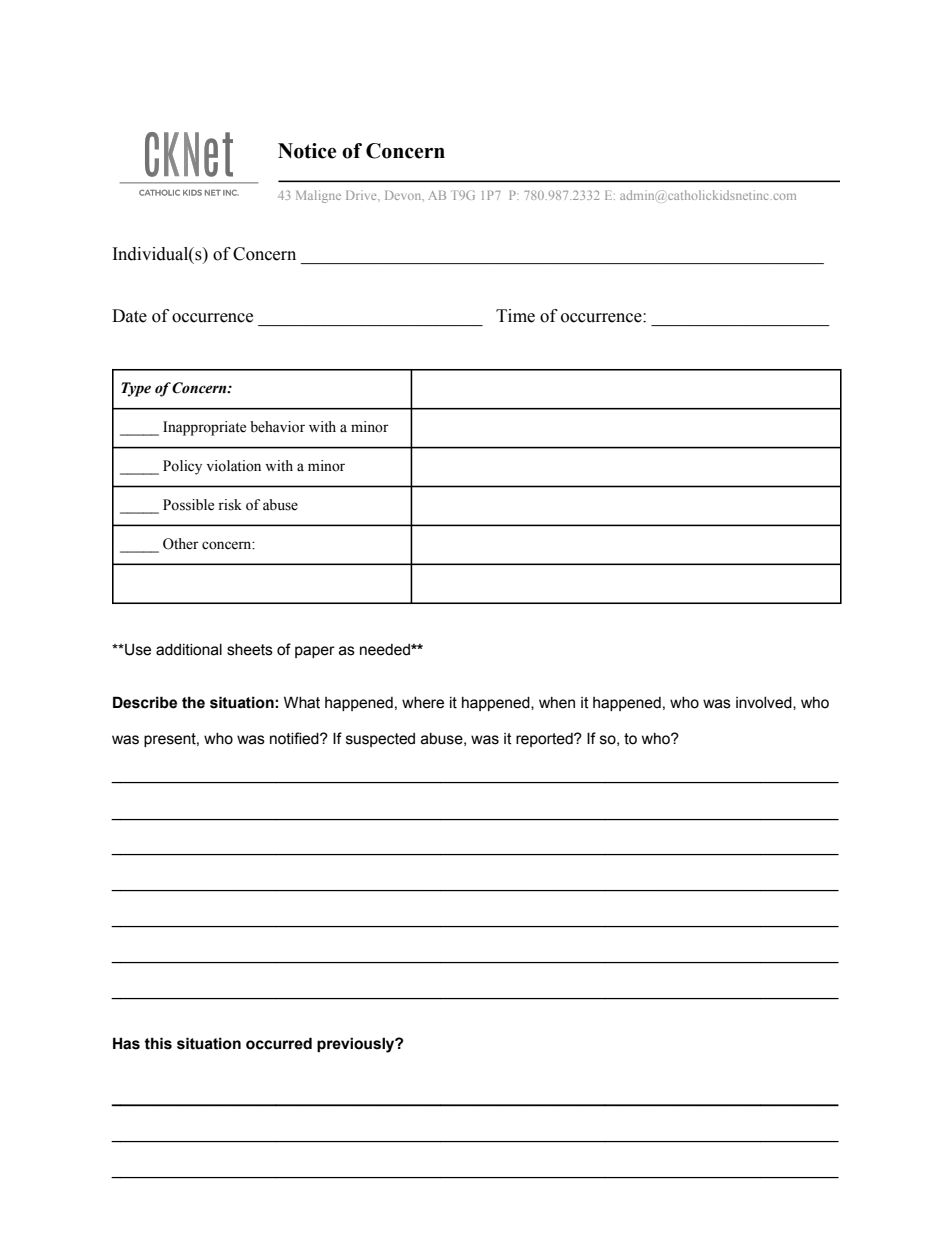  What do you see at coordinates (404, 196) in the document?
I see `Devon` at bounding box center [404, 196].
